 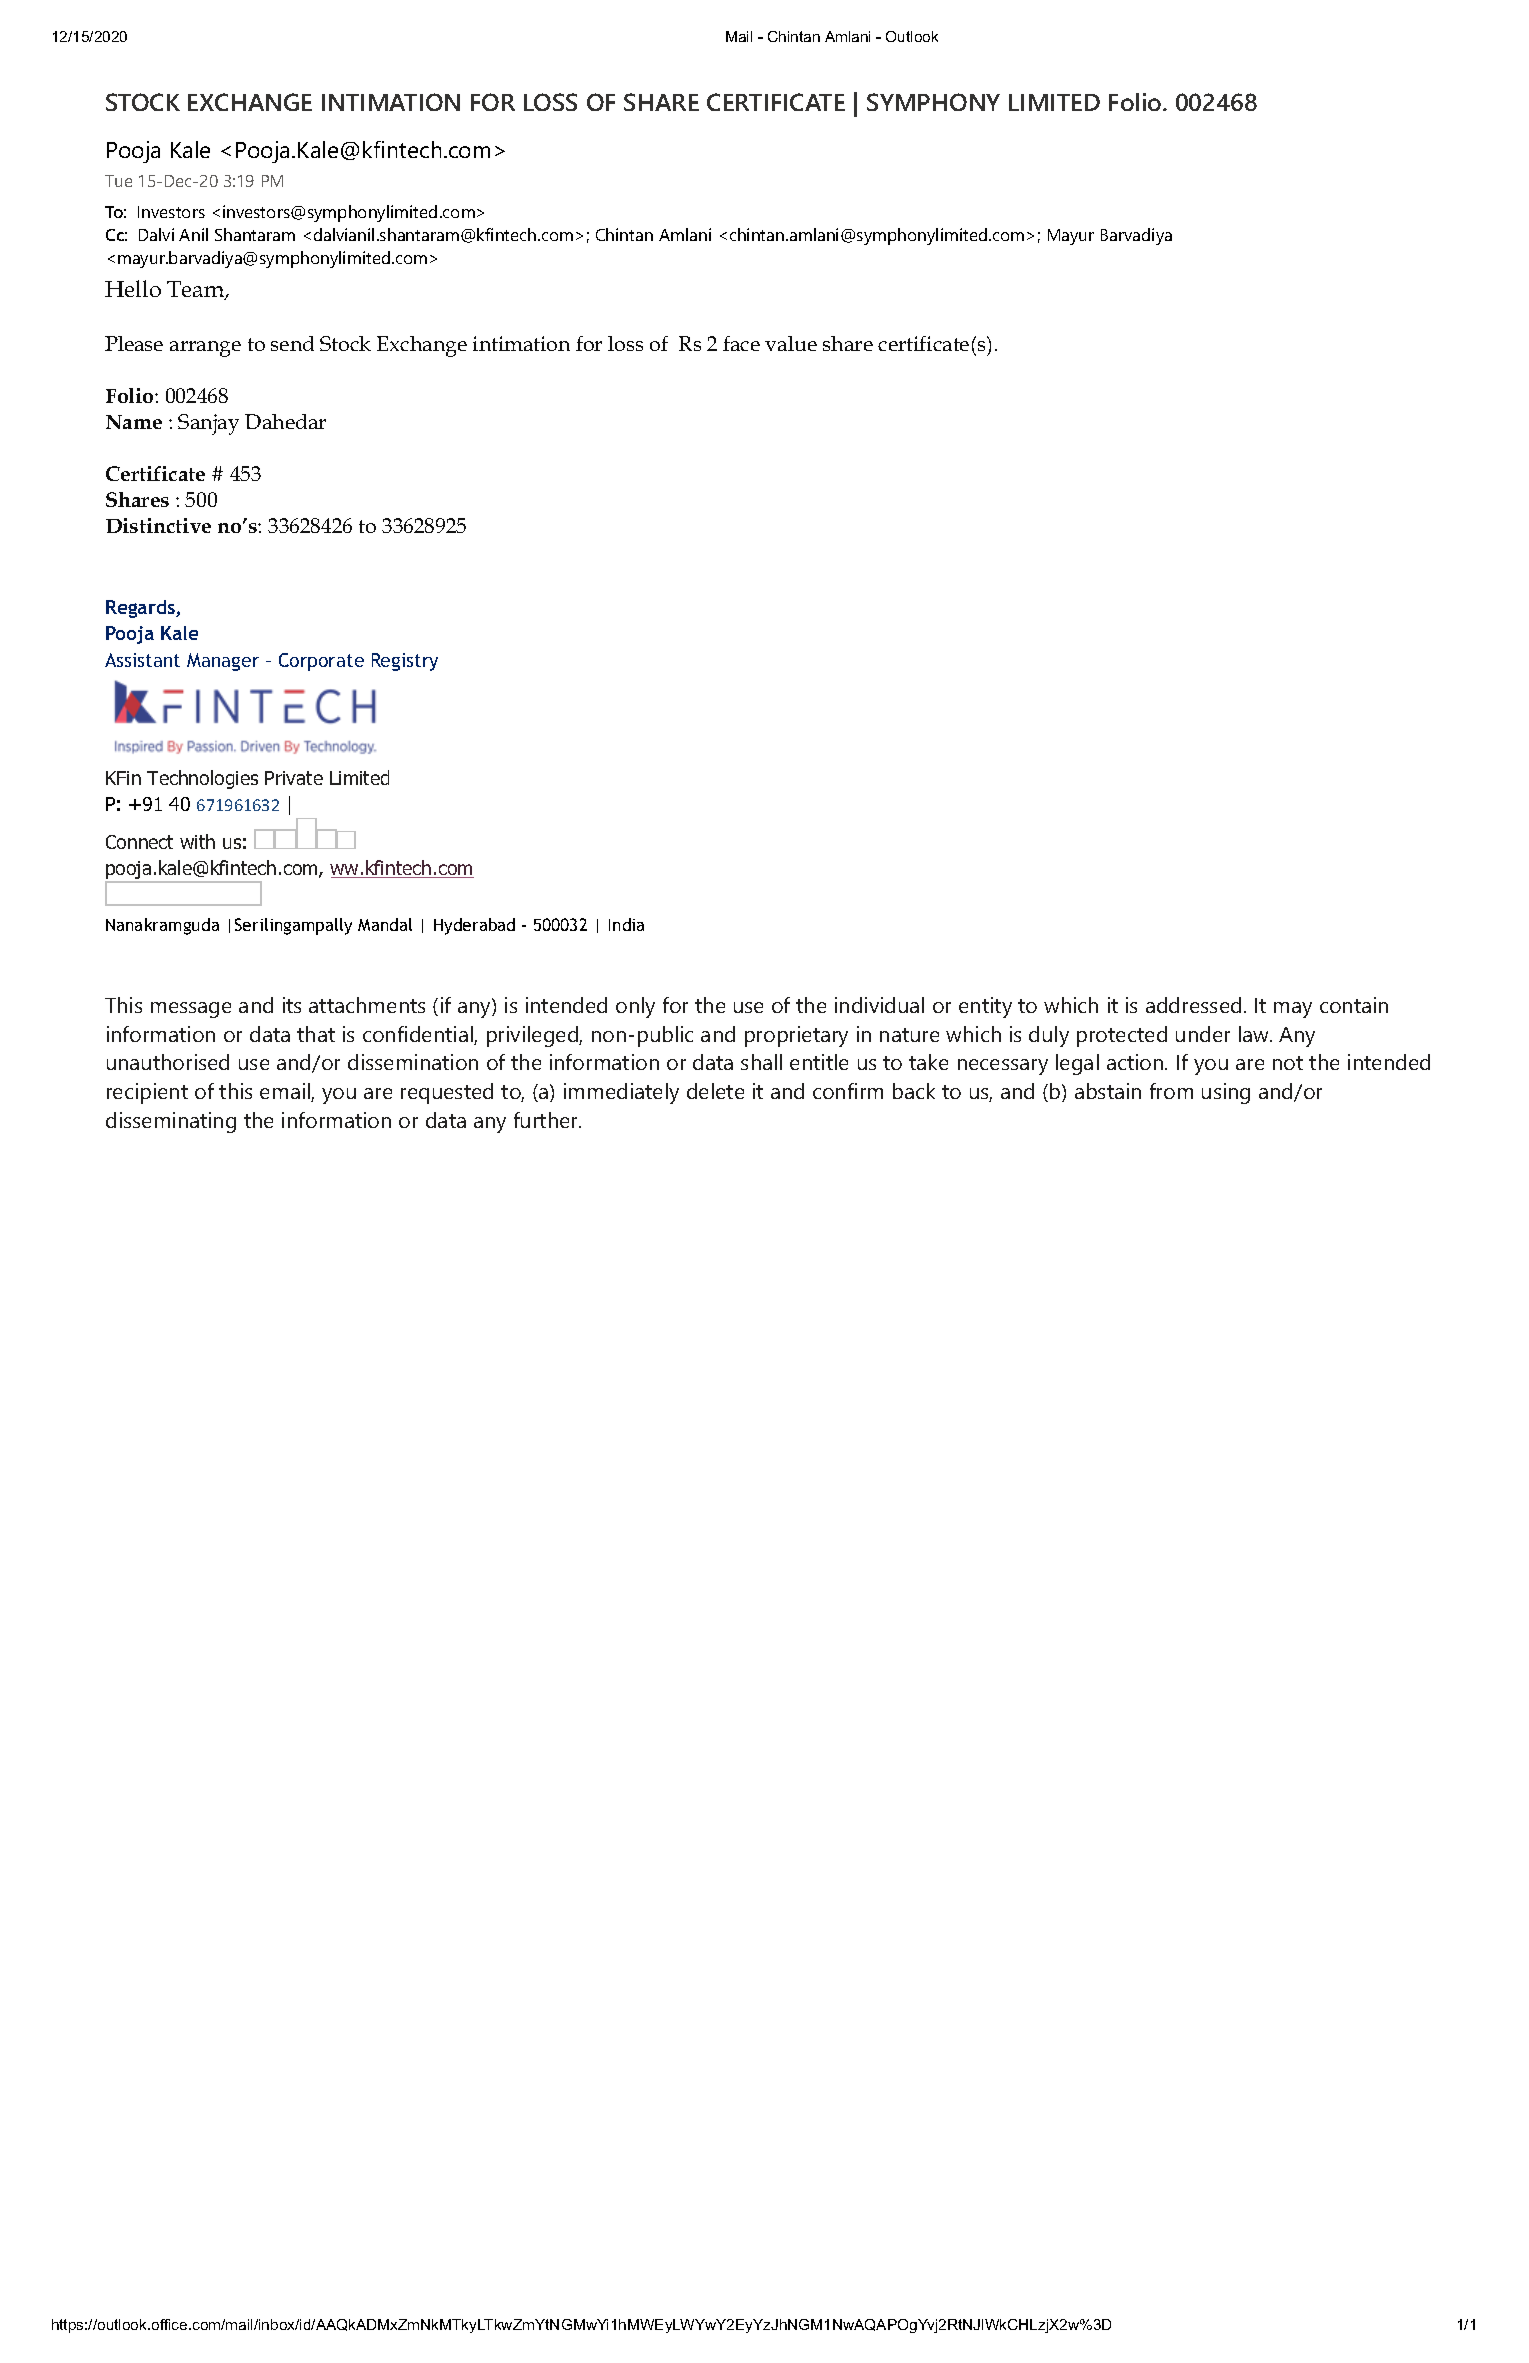 I want to click on recipient, so click(x=147, y=1093).
